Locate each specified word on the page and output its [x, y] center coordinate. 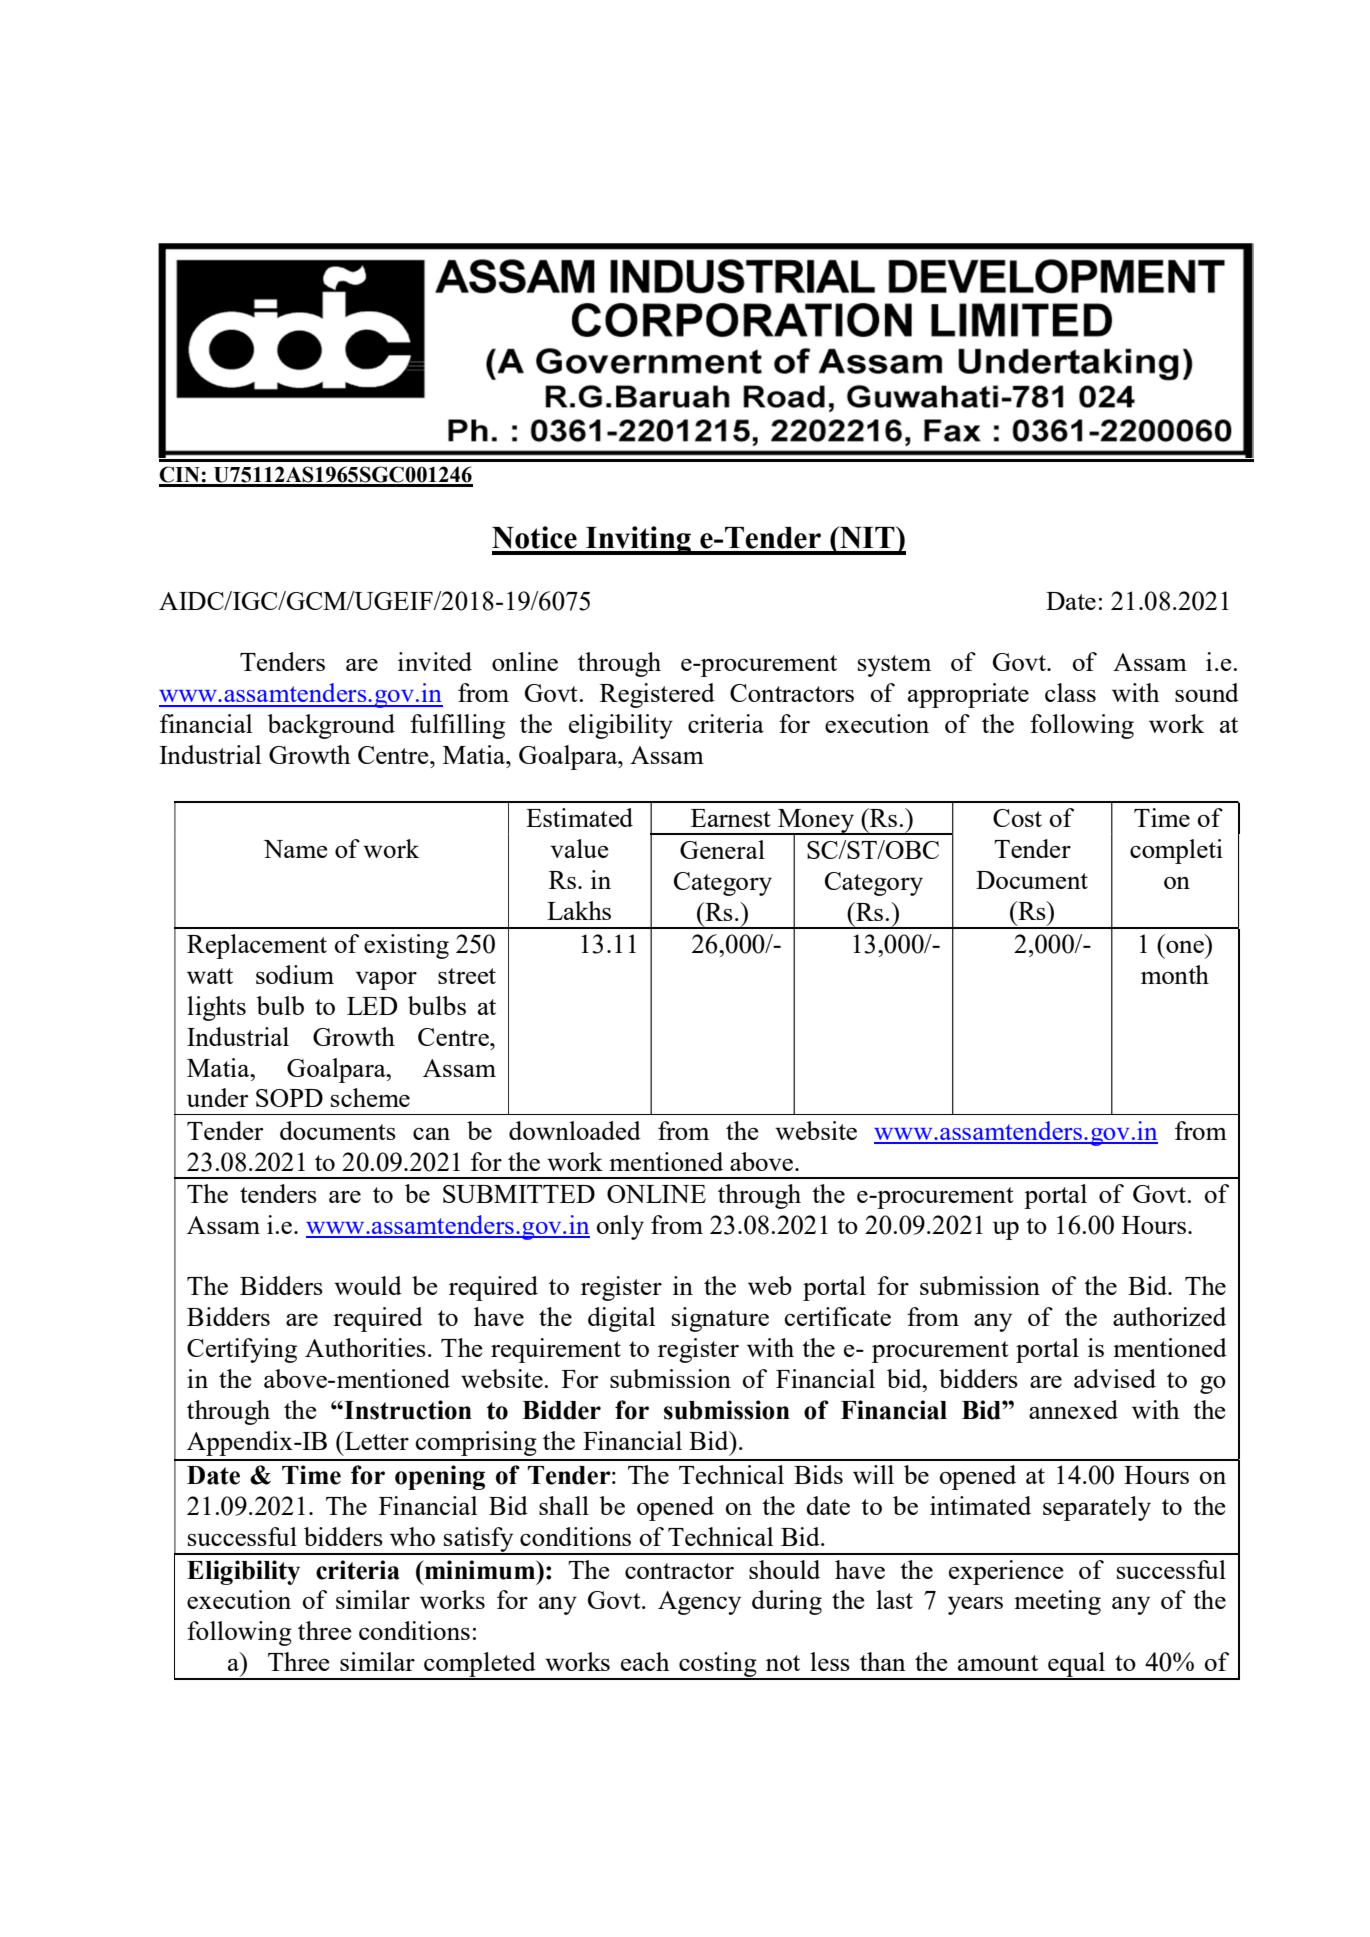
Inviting [638, 540]
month [1175, 974]
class [1070, 692]
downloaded [575, 1130]
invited [435, 661]
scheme [370, 1097]
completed [480, 1665]
